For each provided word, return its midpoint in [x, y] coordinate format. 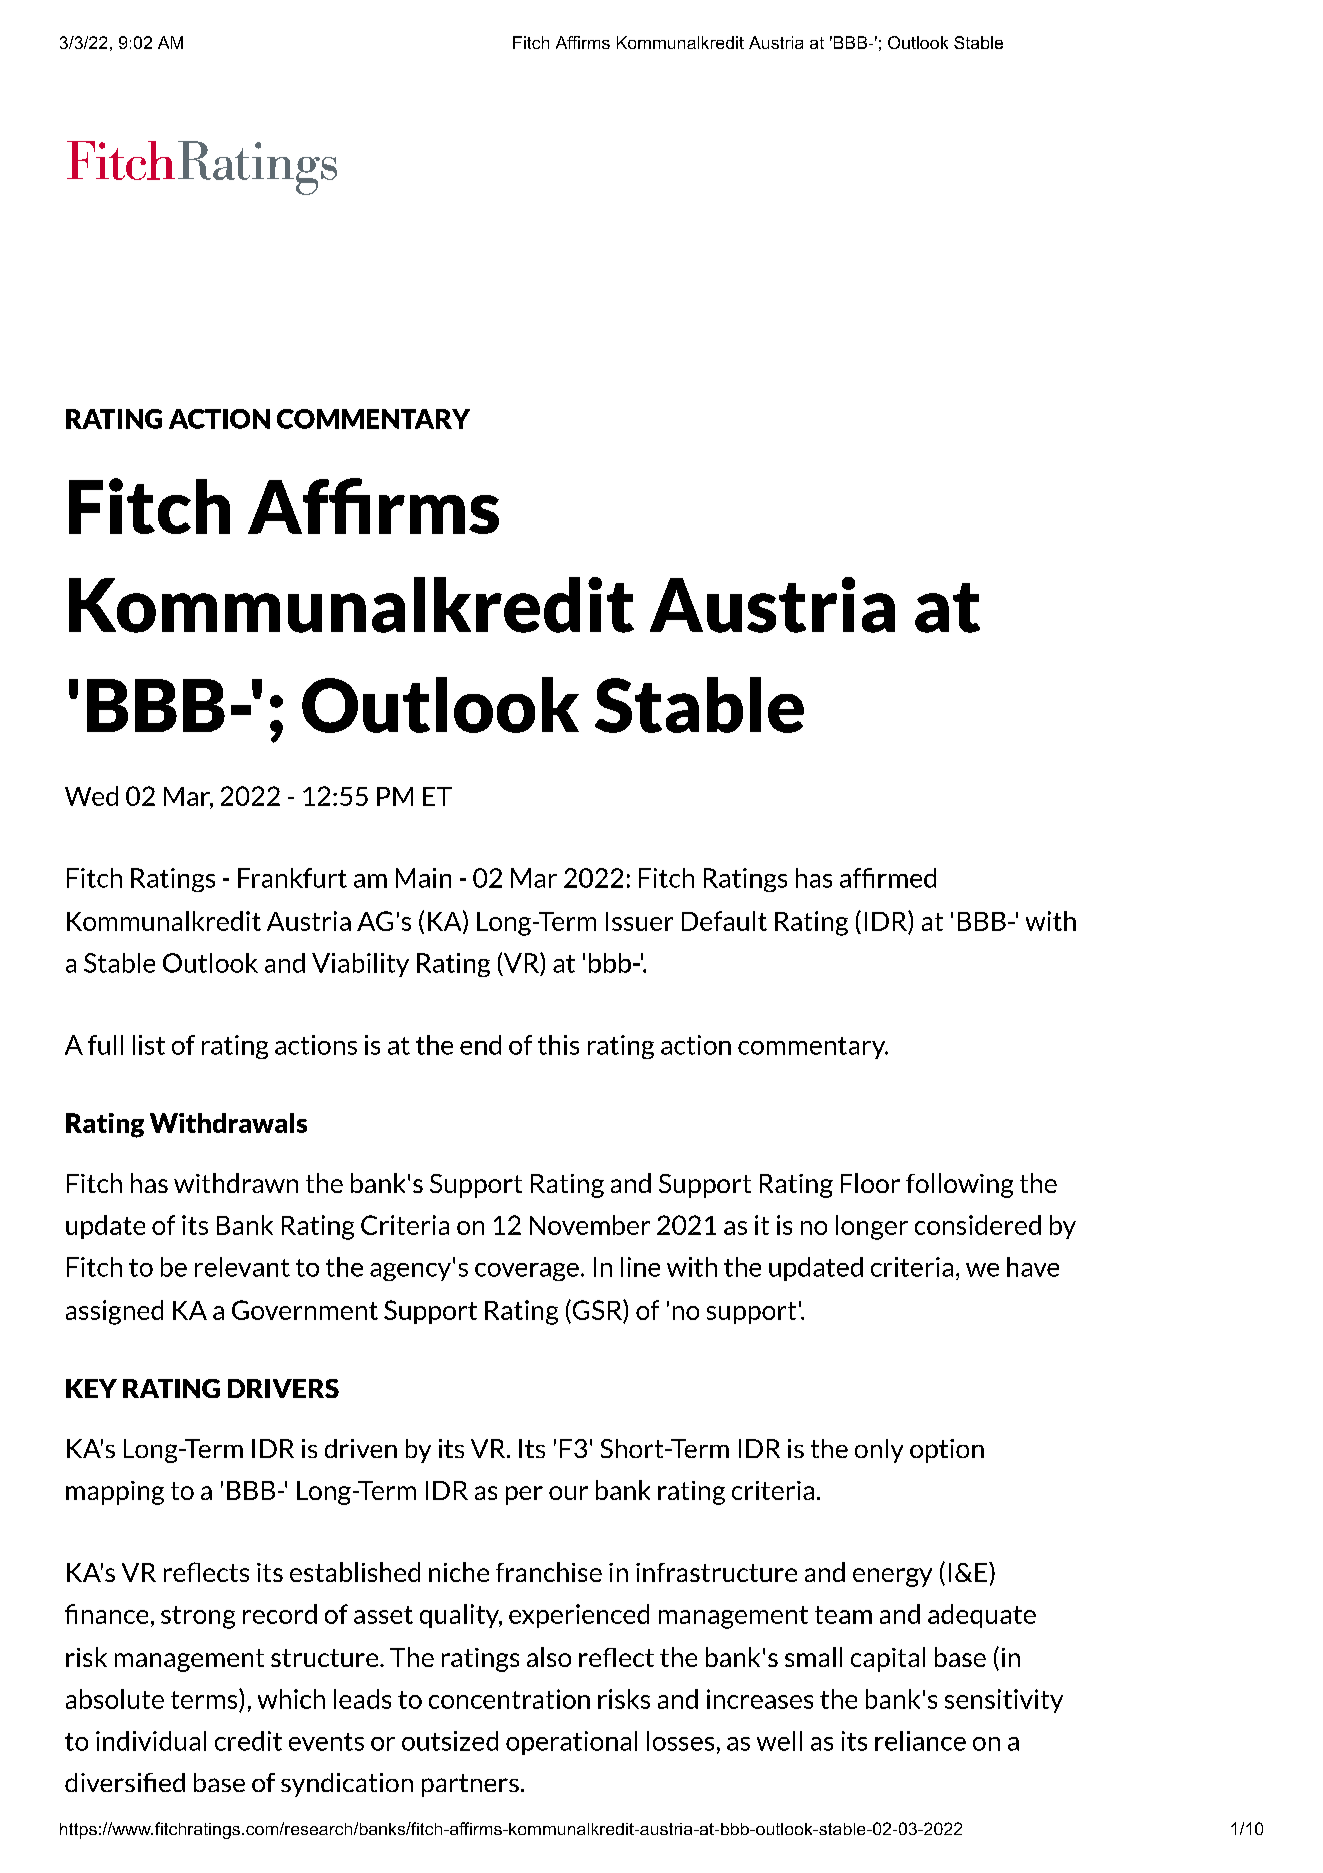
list [149, 1045]
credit [248, 1741]
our [568, 1493]
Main [423, 878]
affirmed [888, 878]
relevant [242, 1267]
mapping [115, 1493]
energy [892, 1577]
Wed [91, 796]
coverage [527, 1272]
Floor [870, 1183]
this [558, 1045]
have [1033, 1267]
